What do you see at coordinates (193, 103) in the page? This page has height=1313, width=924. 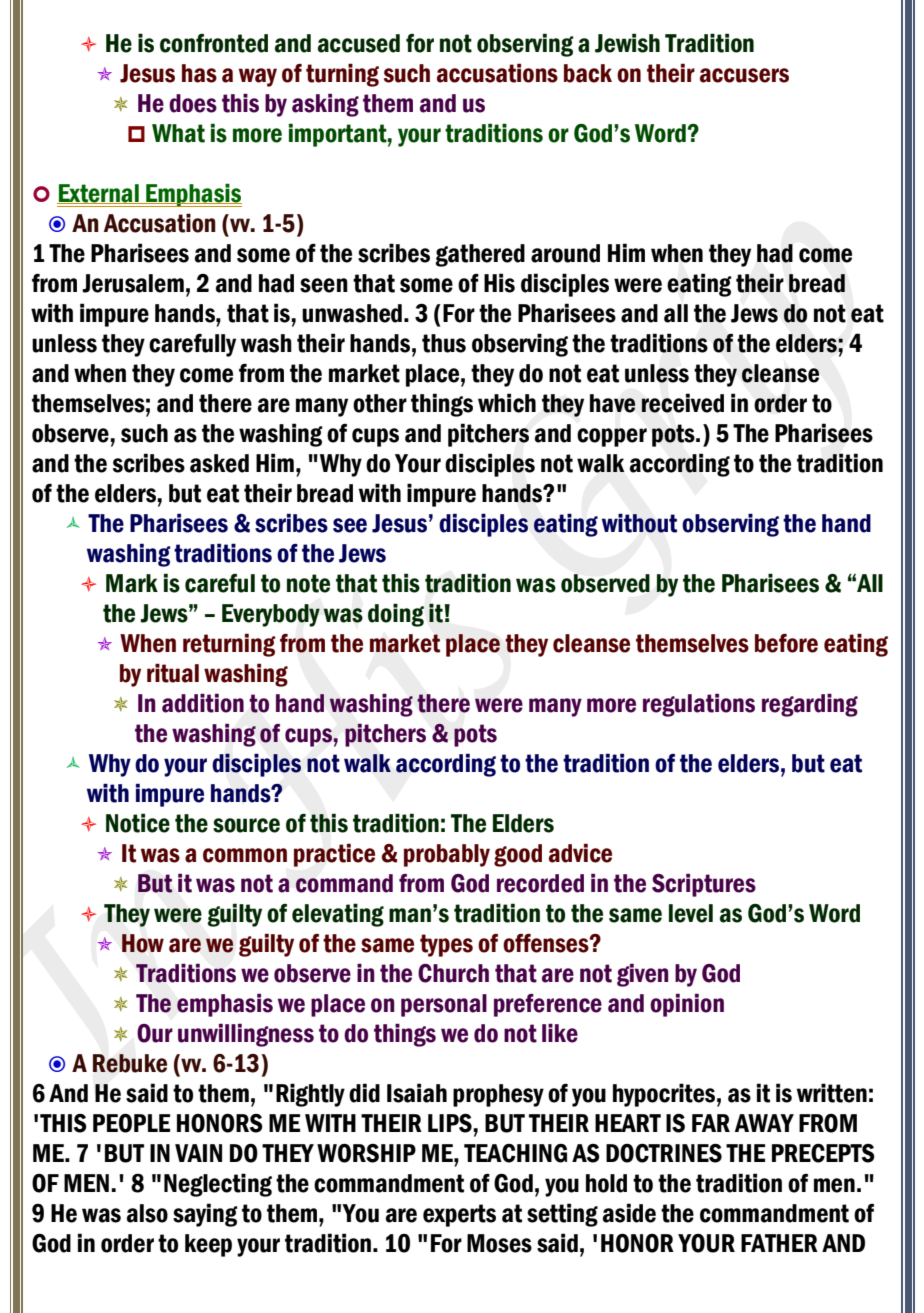 I see `does` at bounding box center [193, 103].
